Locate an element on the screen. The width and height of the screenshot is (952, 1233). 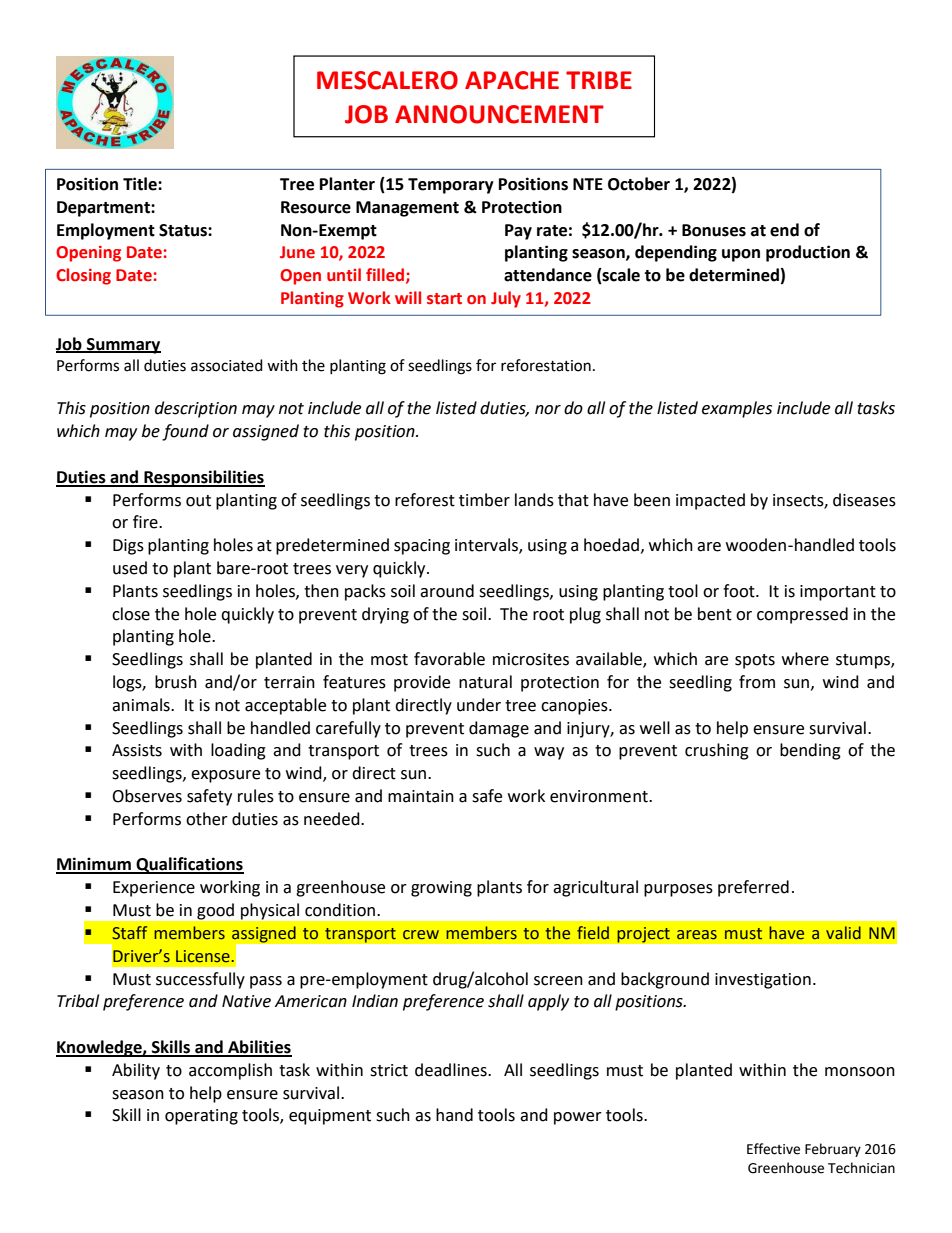
operating is located at coordinates (201, 1117).
